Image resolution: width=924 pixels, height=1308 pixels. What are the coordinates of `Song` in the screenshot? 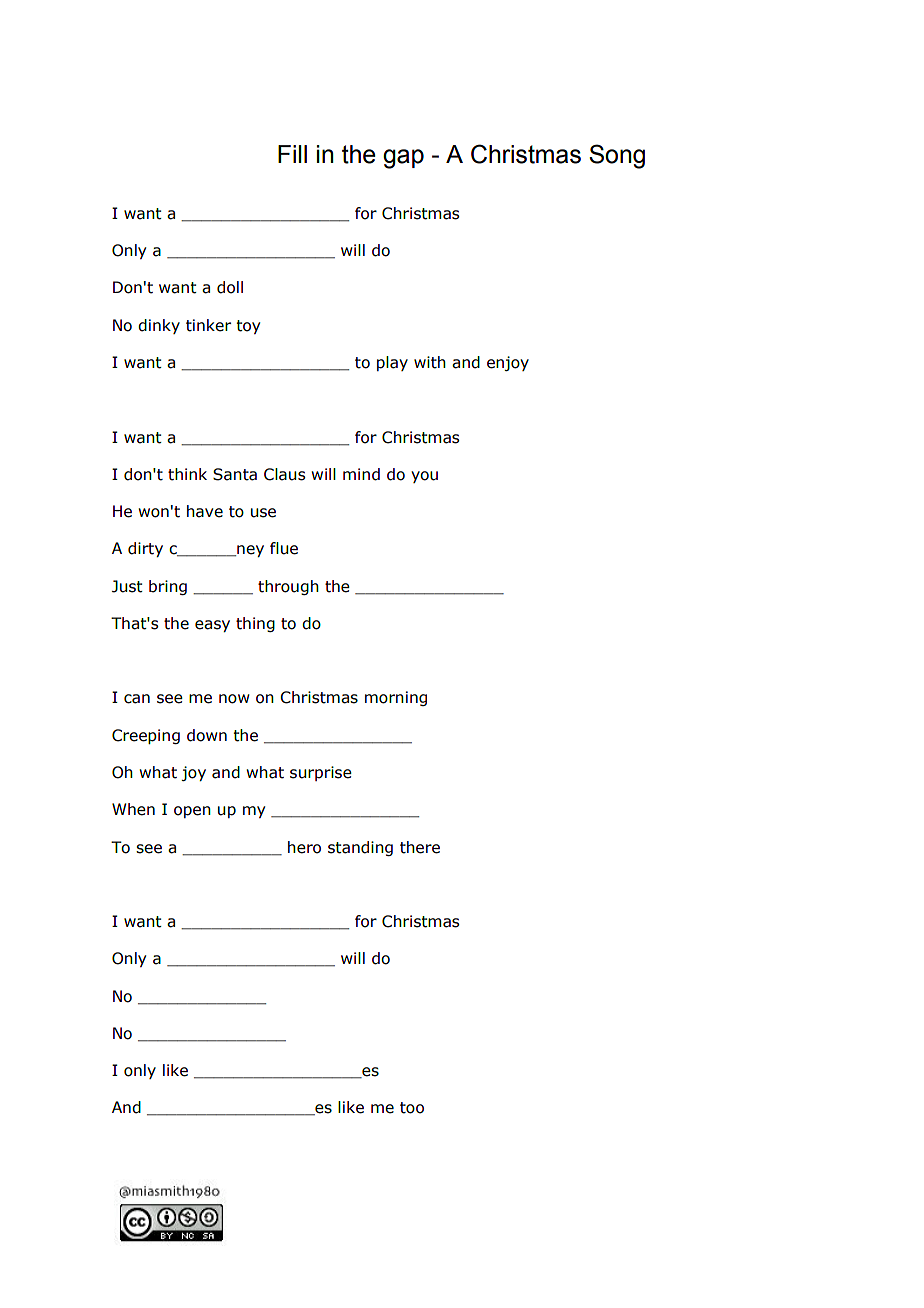 It's located at (617, 156).
